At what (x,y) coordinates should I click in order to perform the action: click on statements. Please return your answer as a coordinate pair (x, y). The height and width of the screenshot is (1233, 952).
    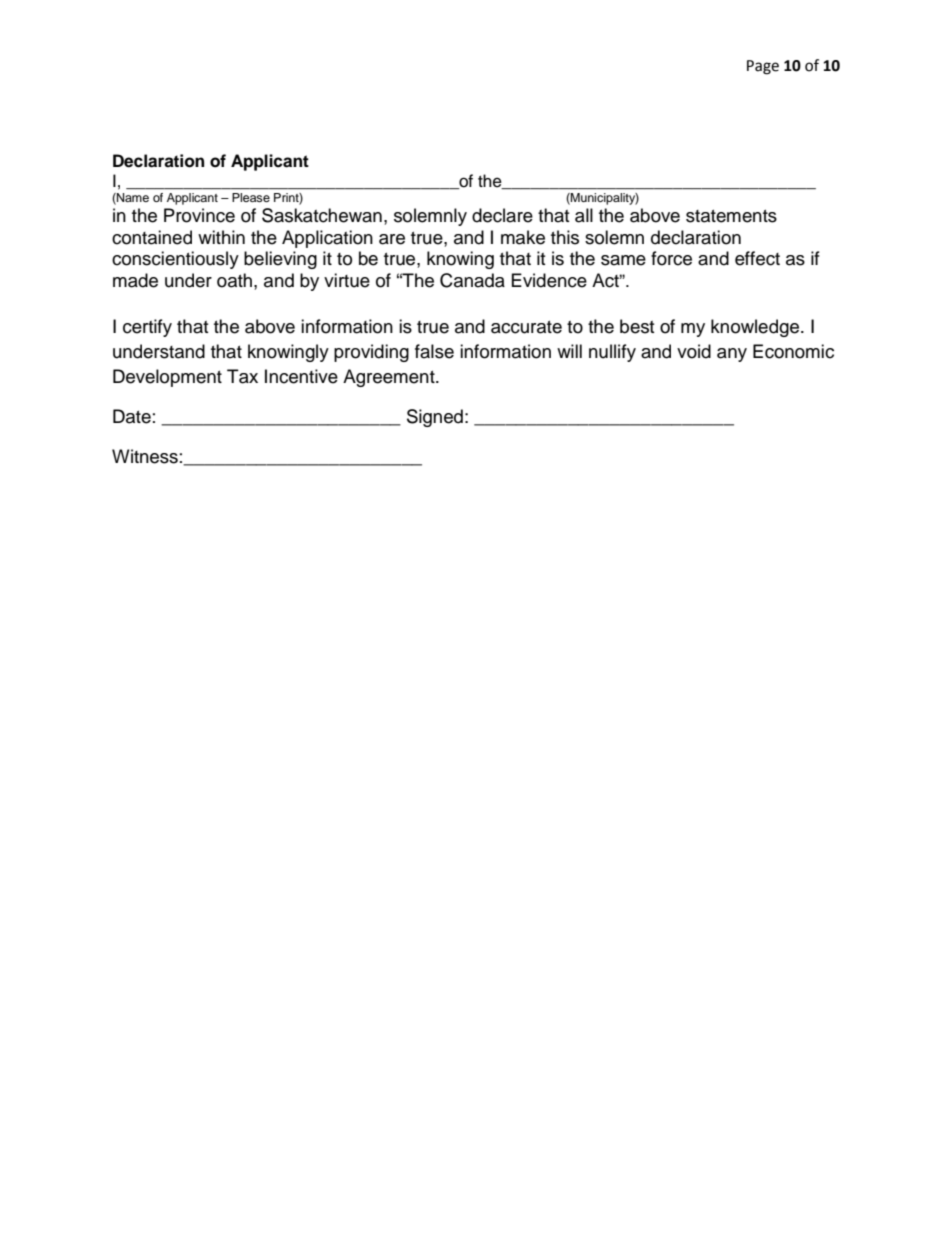
    Looking at the image, I should click on (731, 216).
